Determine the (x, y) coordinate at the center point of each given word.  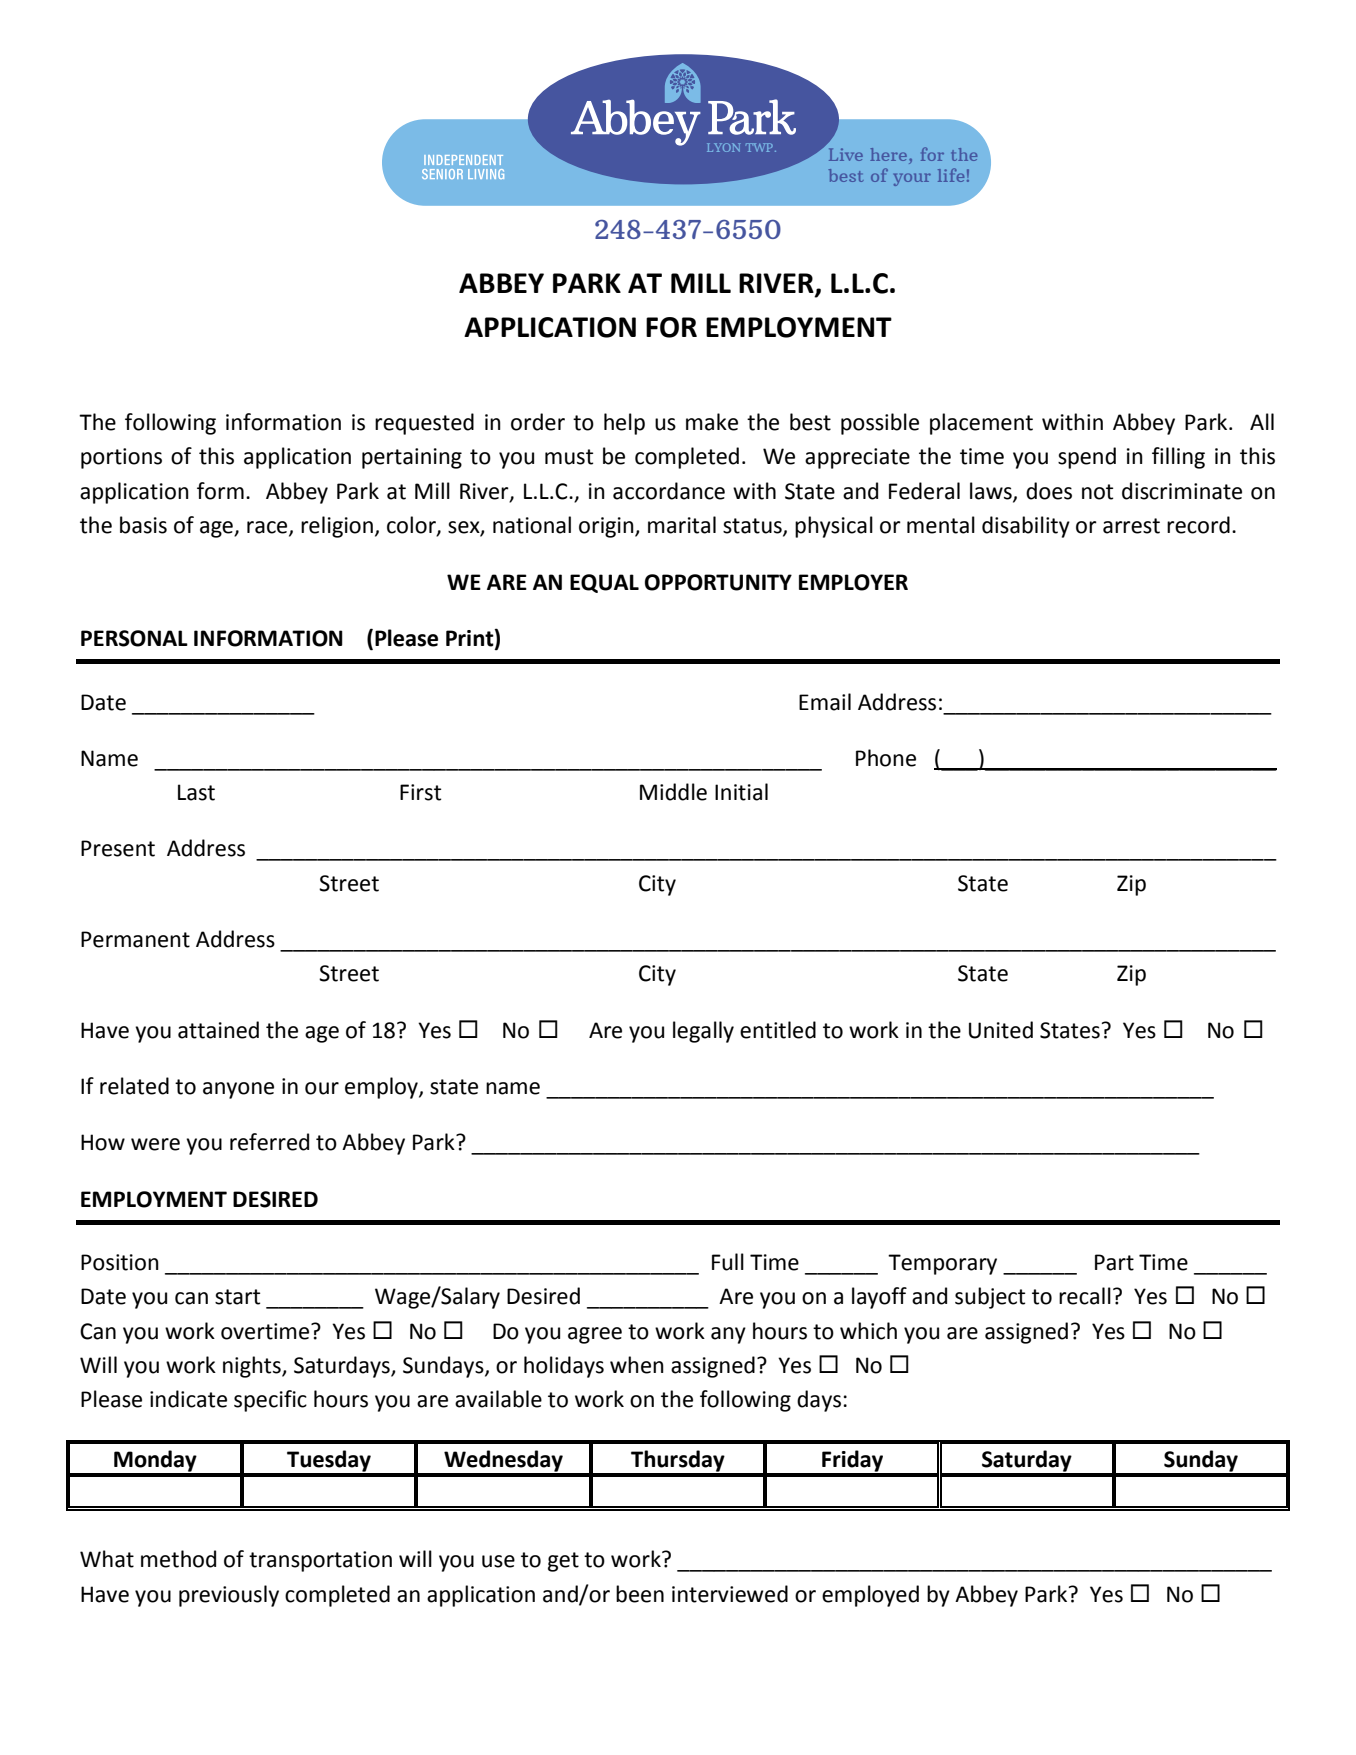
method (178, 1559)
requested (424, 424)
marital (682, 525)
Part (1114, 1262)
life (951, 175)
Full (728, 1262)
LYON (723, 147)
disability (1026, 527)
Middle (673, 792)
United (1001, 1030)
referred (269, 1142)
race (268, 528)
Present (118, 848)
